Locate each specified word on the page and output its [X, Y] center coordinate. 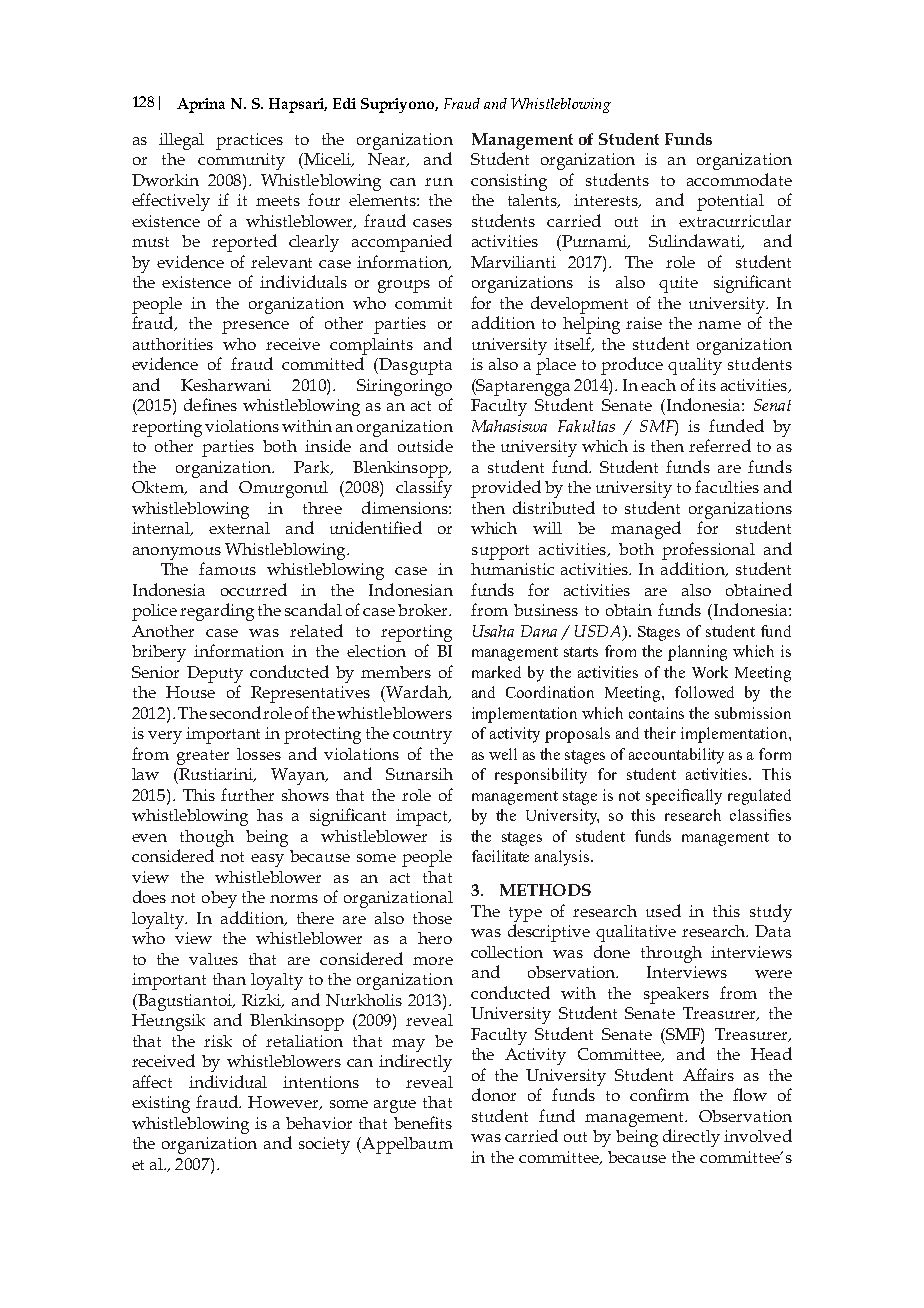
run [439, 182]
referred [720, 445]
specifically [684, 797]
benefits [423, 1122]
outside [425, 445]
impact [423, 817]
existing [161, 1104]
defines [210, 404]
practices [249, 141]
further [247, 794]
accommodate [739, 179]
